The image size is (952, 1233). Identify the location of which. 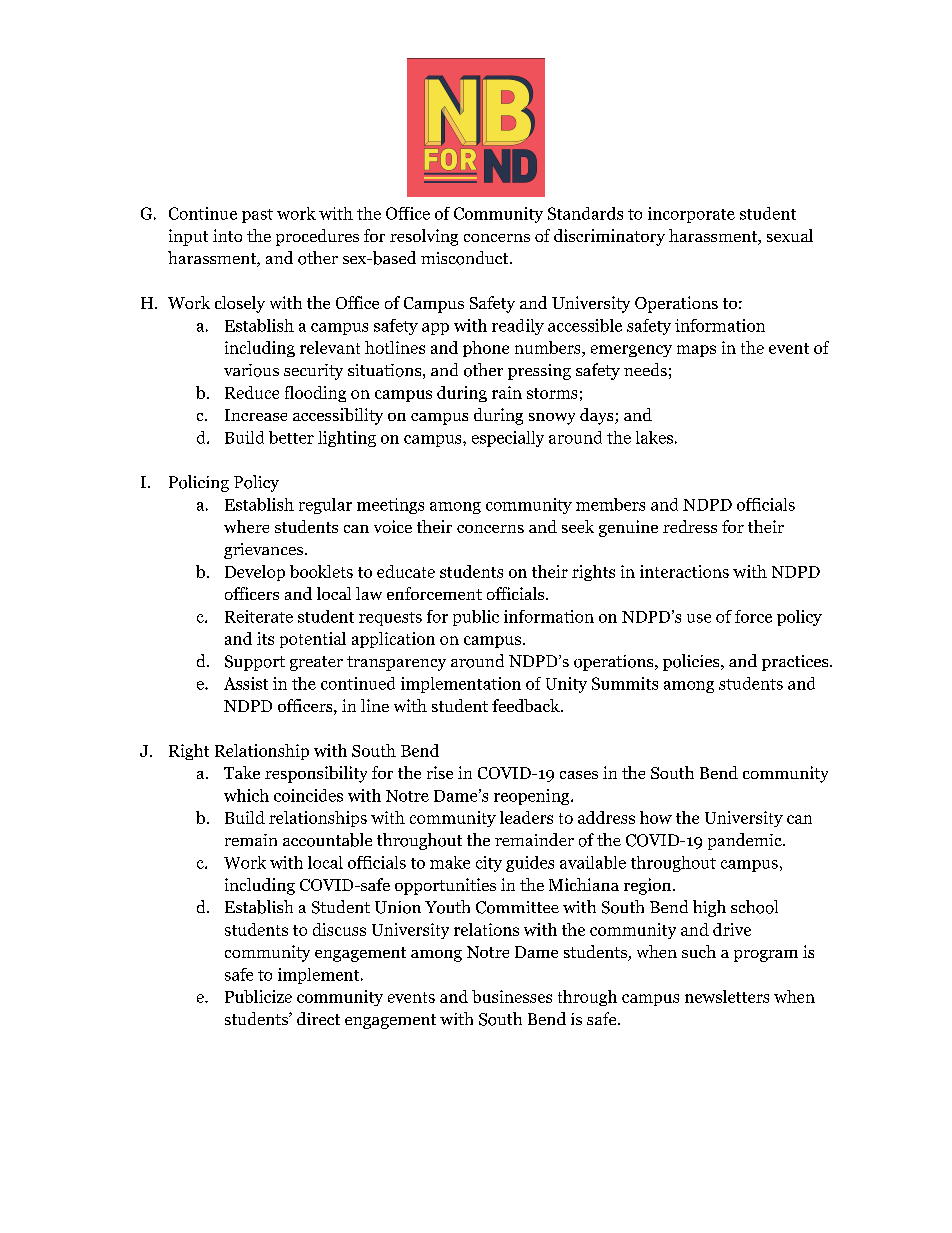
(246, 795).
